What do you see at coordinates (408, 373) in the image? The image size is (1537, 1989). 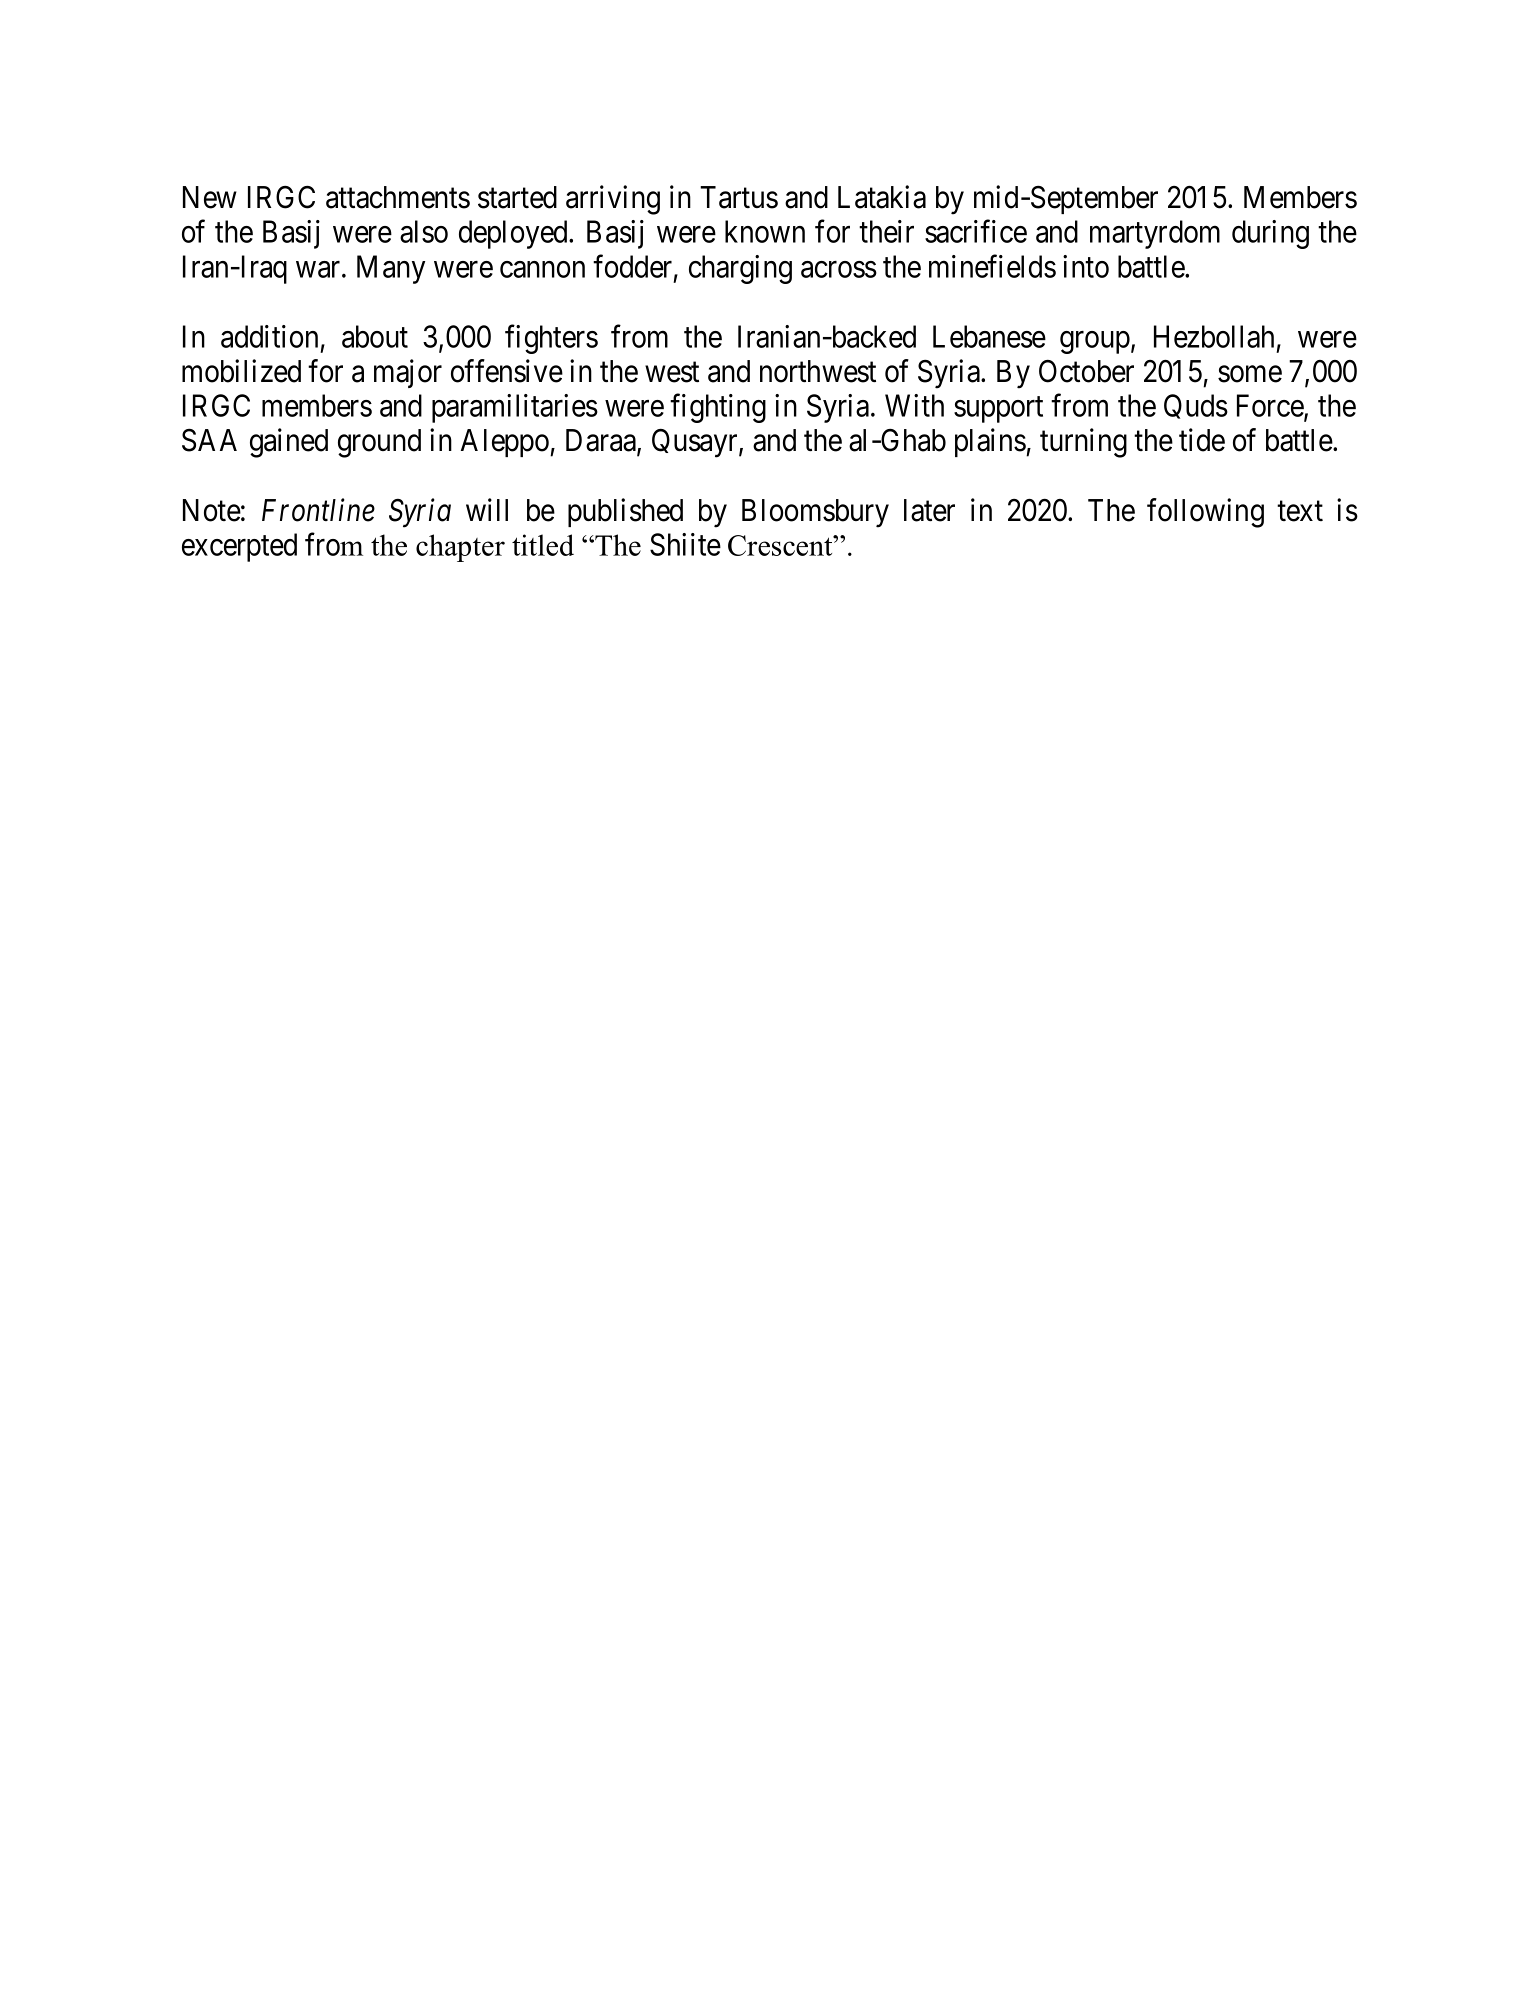 I see `major` at bounding box center [408, 373].
